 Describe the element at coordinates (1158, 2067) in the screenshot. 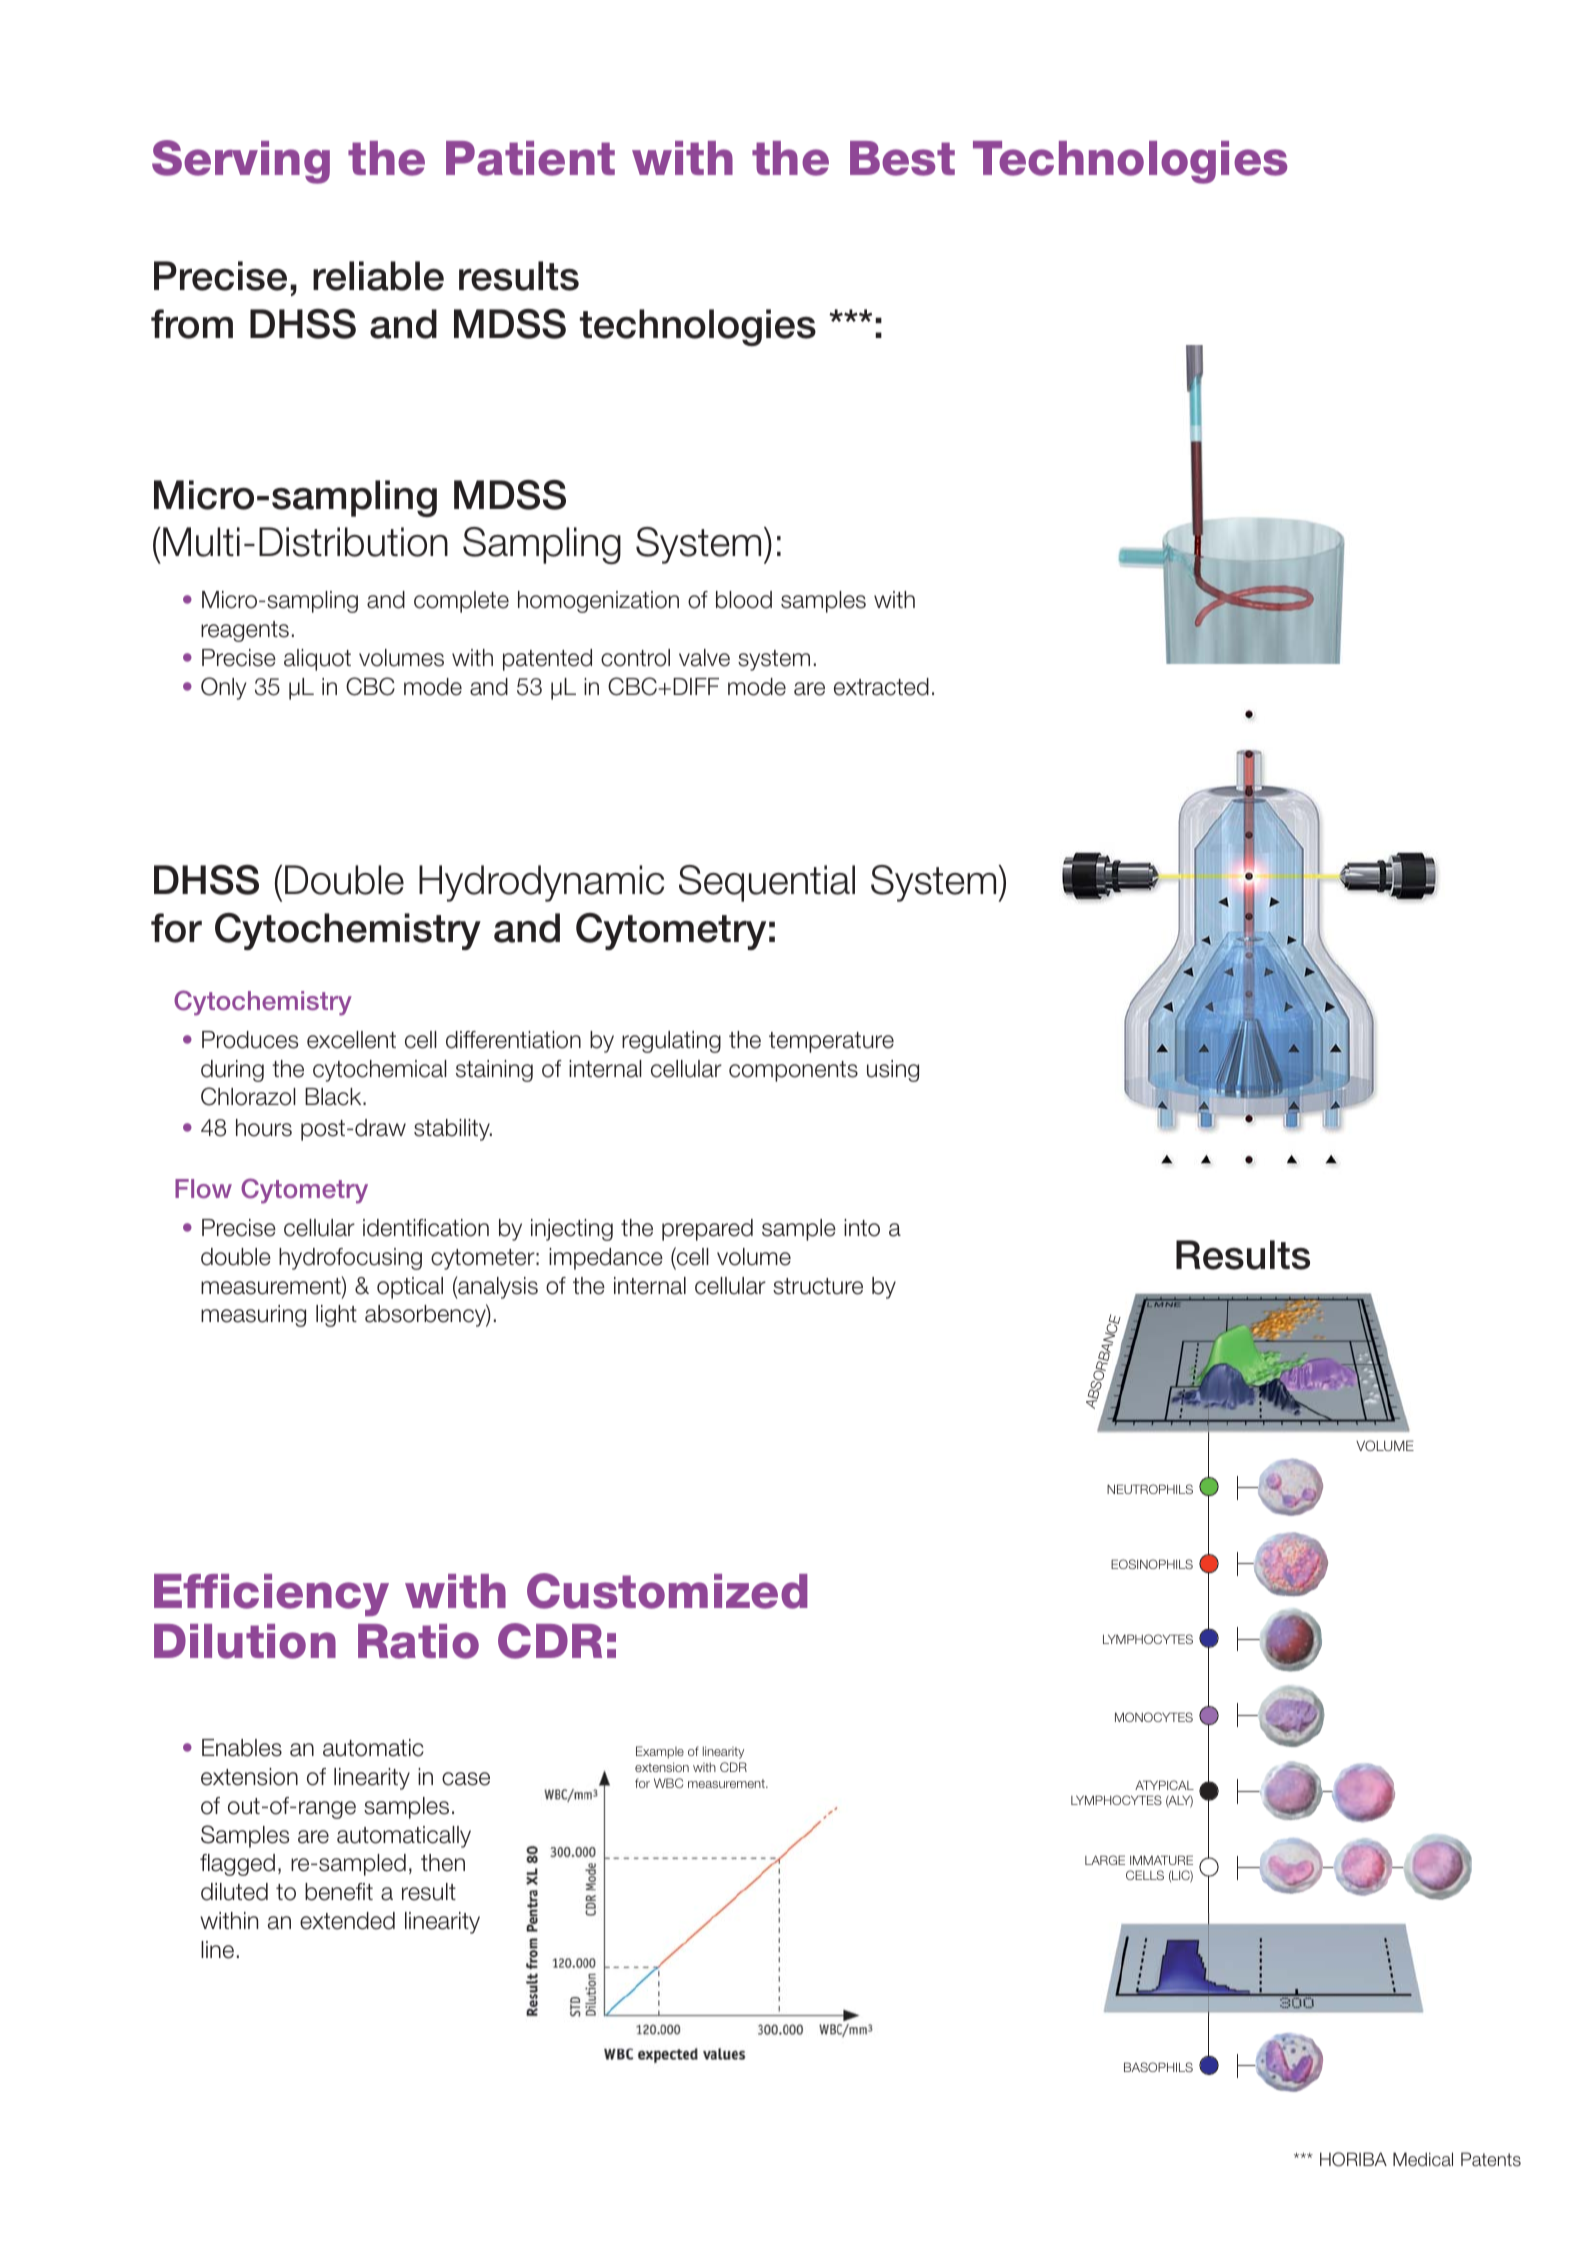

I see `BASOPHILS` at that location.
